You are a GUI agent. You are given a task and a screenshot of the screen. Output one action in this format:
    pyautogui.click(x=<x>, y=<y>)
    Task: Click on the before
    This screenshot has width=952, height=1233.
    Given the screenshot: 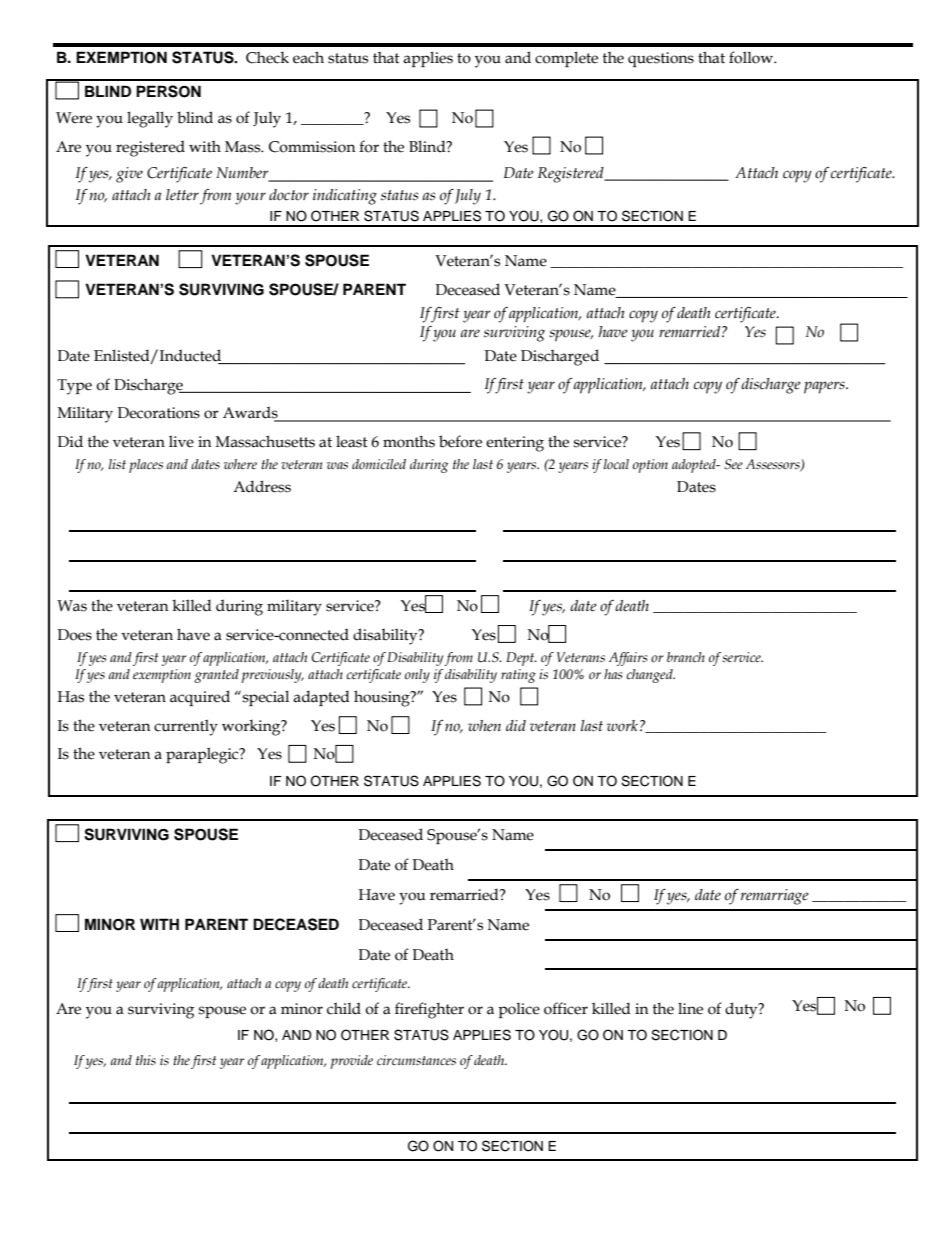 What is the action you would take?
    pyautogui.click(x=460, y=441)
